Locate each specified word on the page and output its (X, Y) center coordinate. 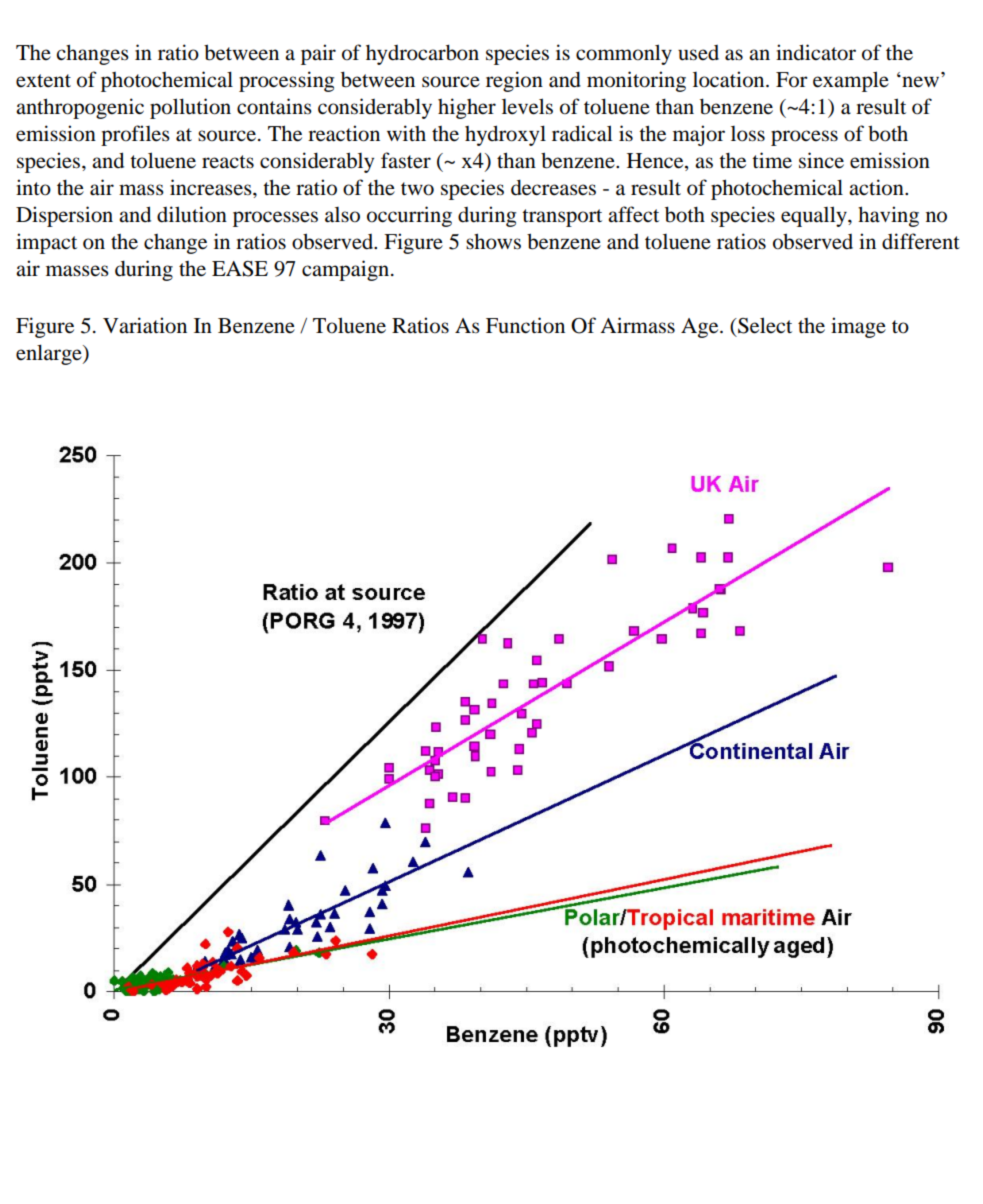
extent (43, 81)
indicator (816, 52)
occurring (409, 216)
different (921, 241)
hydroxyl (505, 135)
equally (815, 216)
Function (525, 325)
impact (46, 243)
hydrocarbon (422, 54)
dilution (192, 214)
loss (748, 134)
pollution (190, 108)
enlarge (50, 354)
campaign (347, 270)
